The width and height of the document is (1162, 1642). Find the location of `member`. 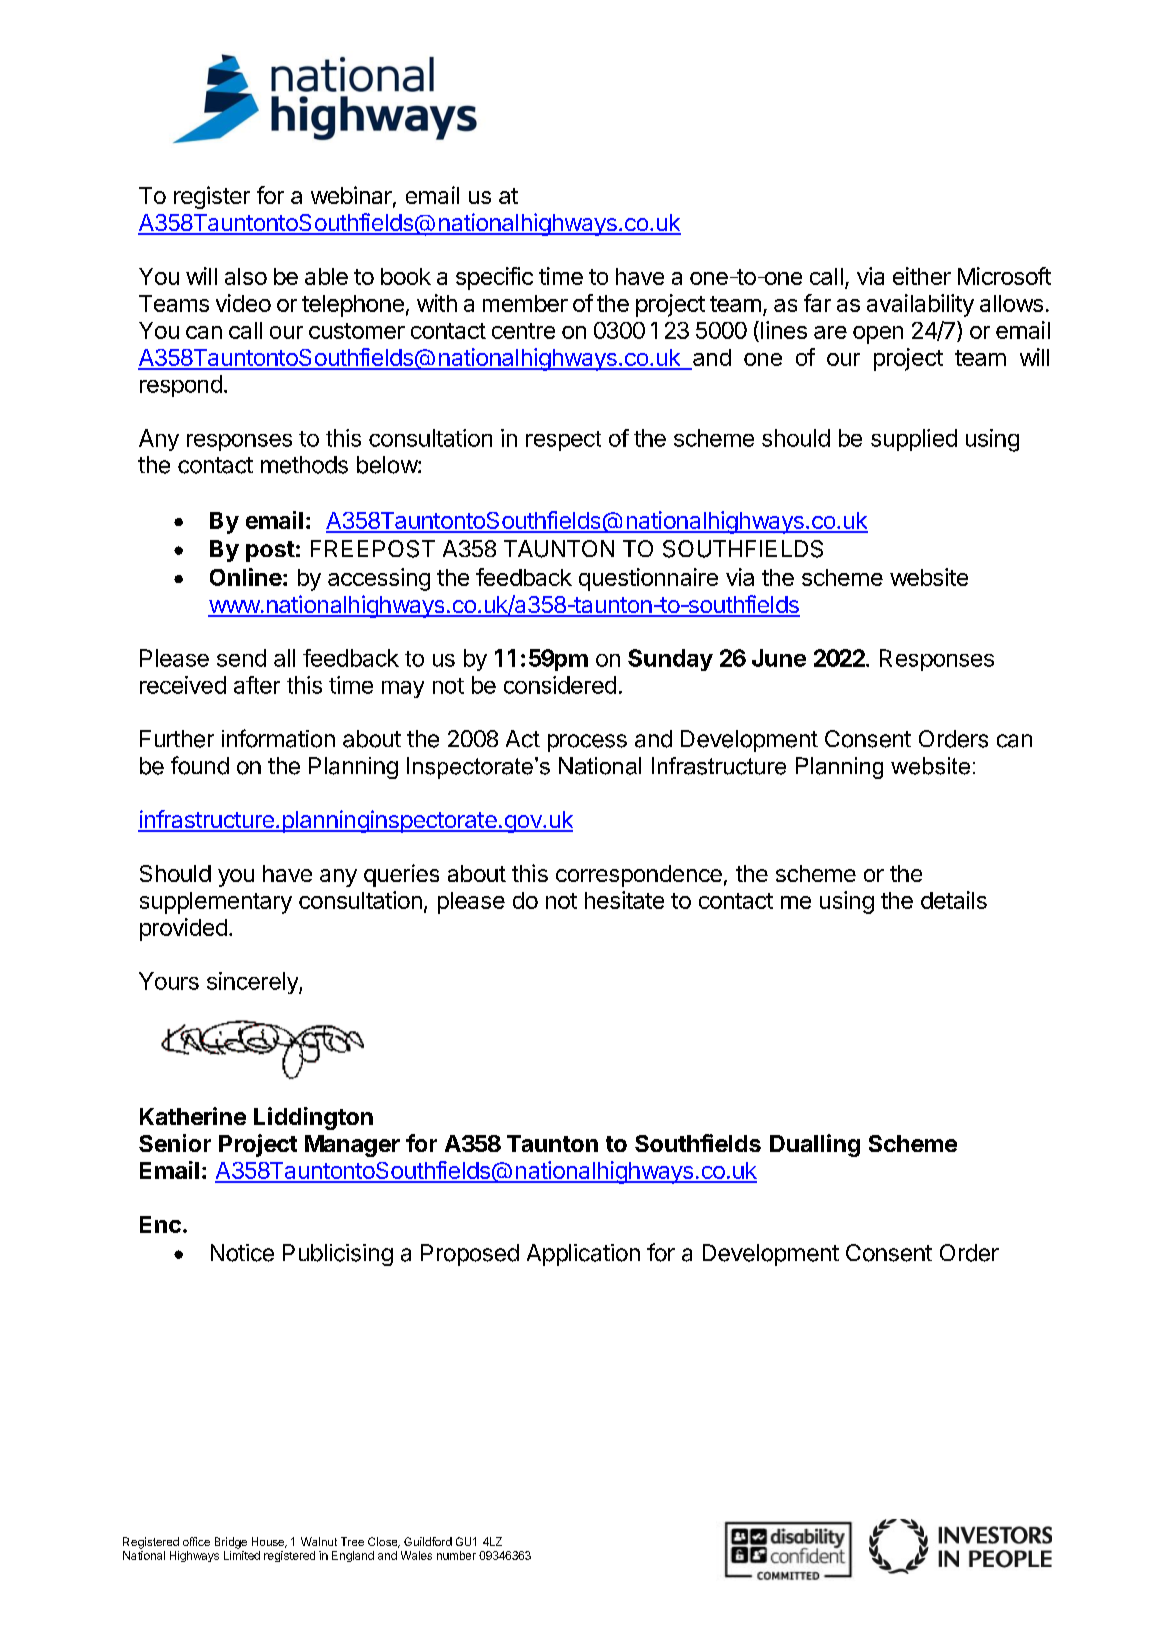

member is located at coordinates (525, 303).
